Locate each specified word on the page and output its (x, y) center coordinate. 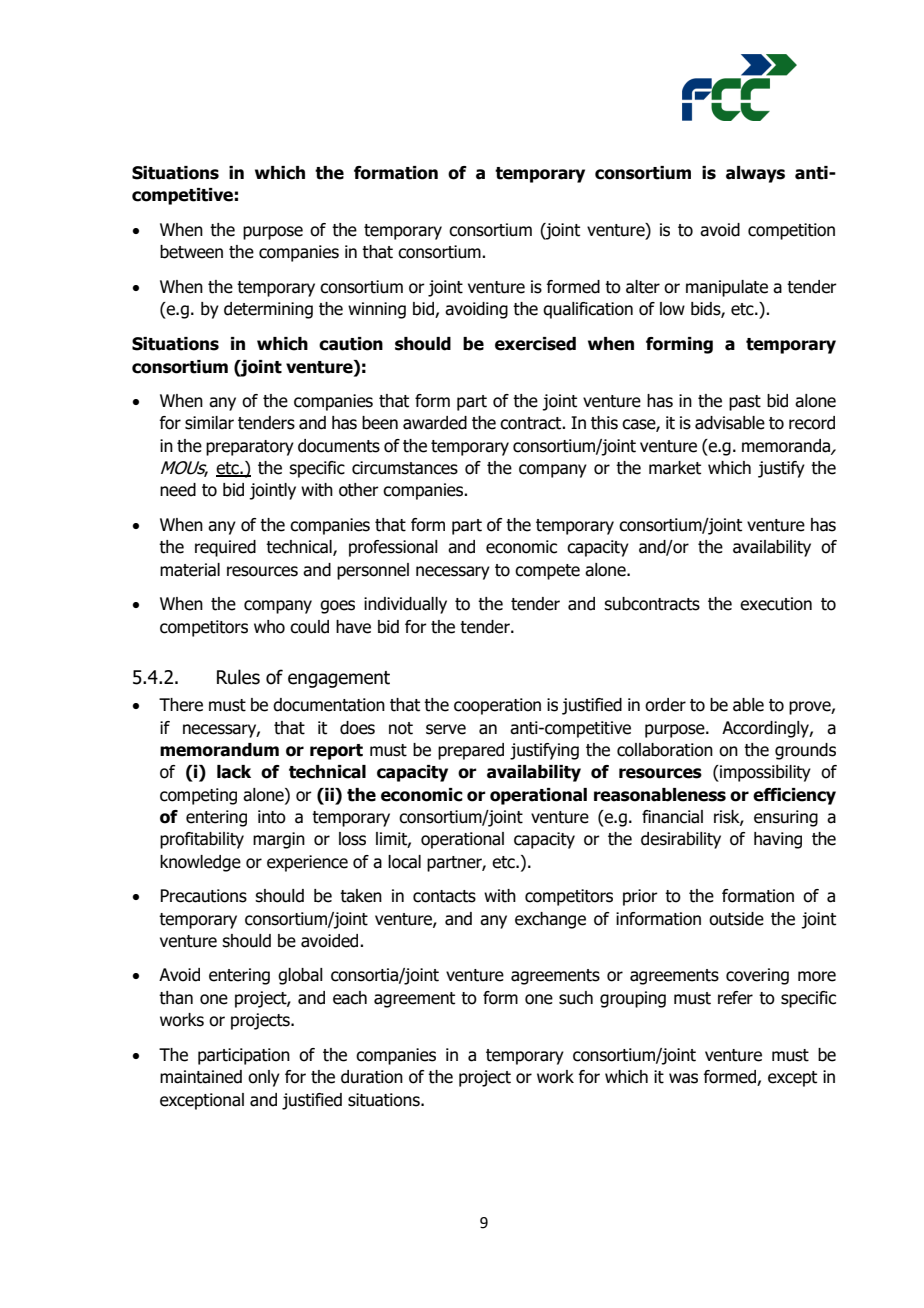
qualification (588, 310)
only (264, 1078)
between (191, 252)
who (269, 627)
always (755, 174)
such (576, 998)
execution (776, 604)
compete (547, 572)
